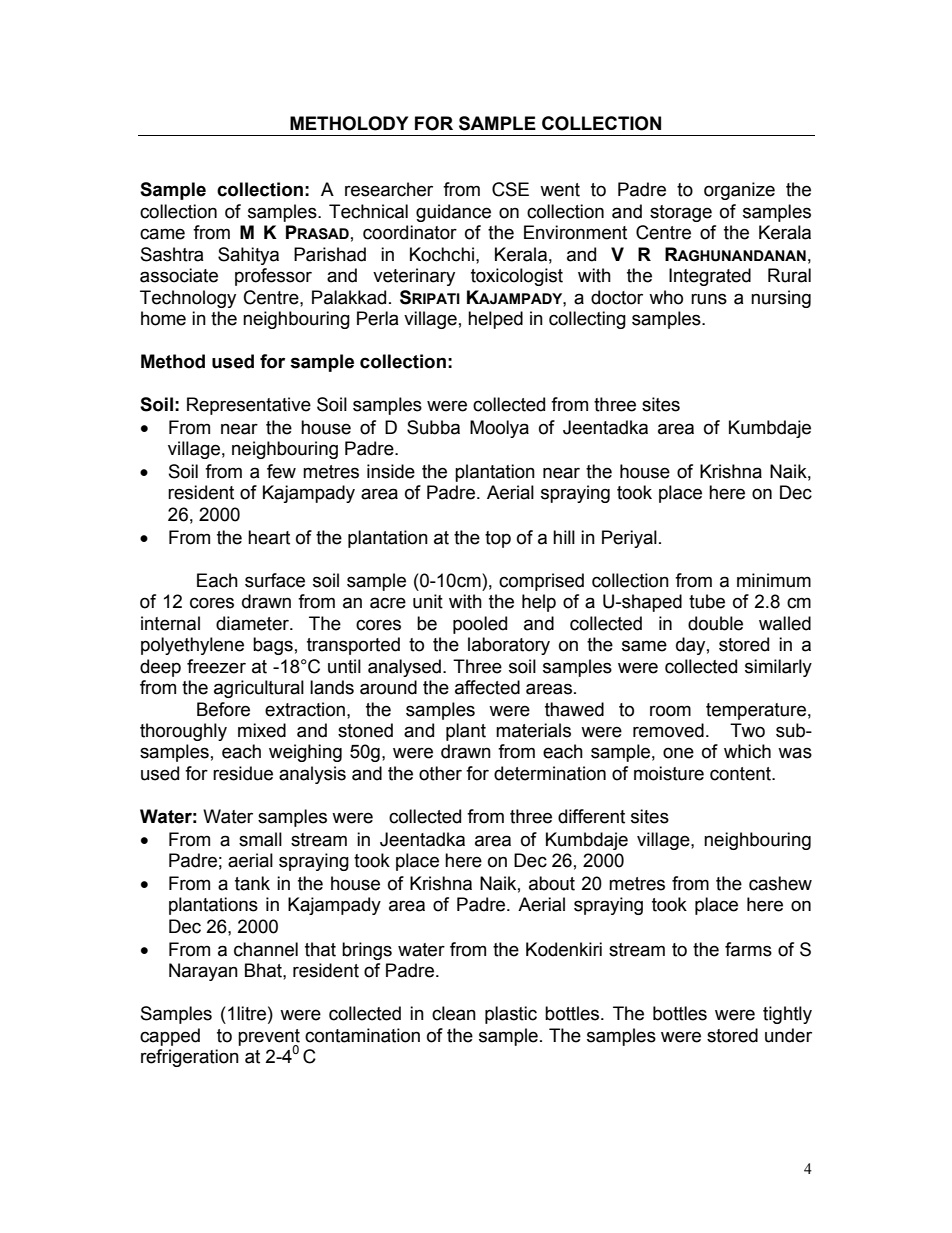  I want to click on came, so click(162, 234).
